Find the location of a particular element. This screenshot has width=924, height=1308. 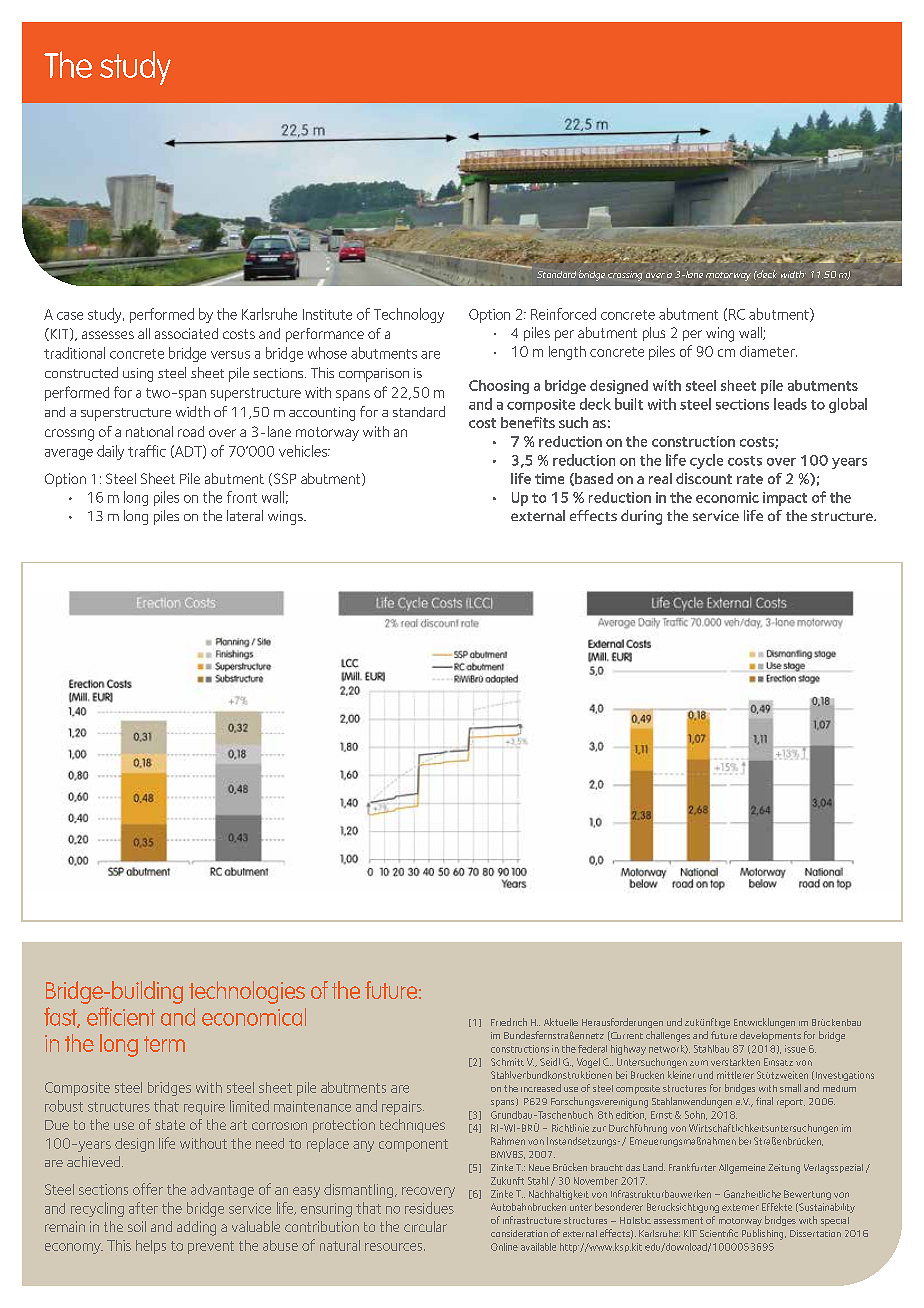

diameter is located at coordinates (768, 351).
